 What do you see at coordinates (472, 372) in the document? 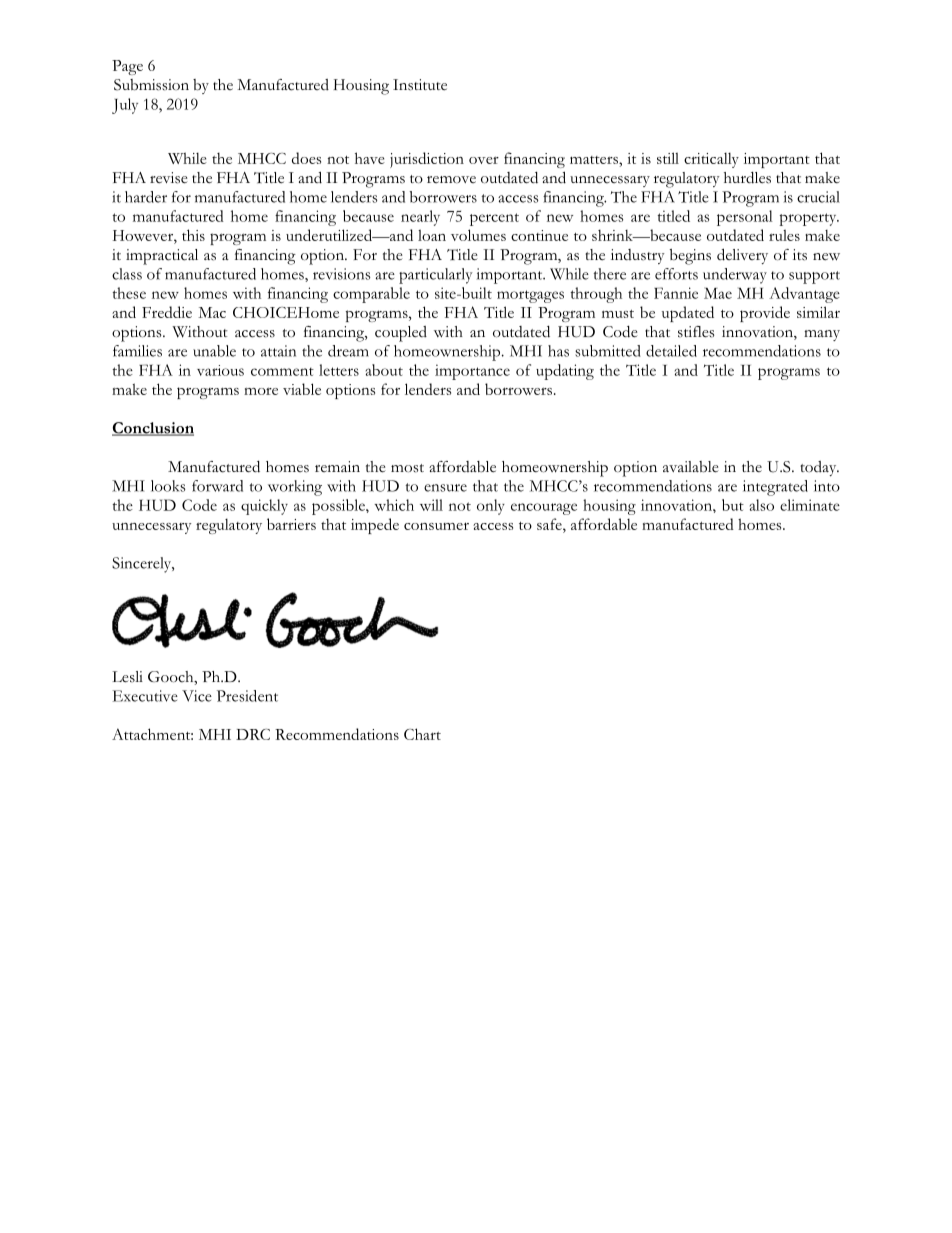
I see `importance` at bounding box center [472, 372].
